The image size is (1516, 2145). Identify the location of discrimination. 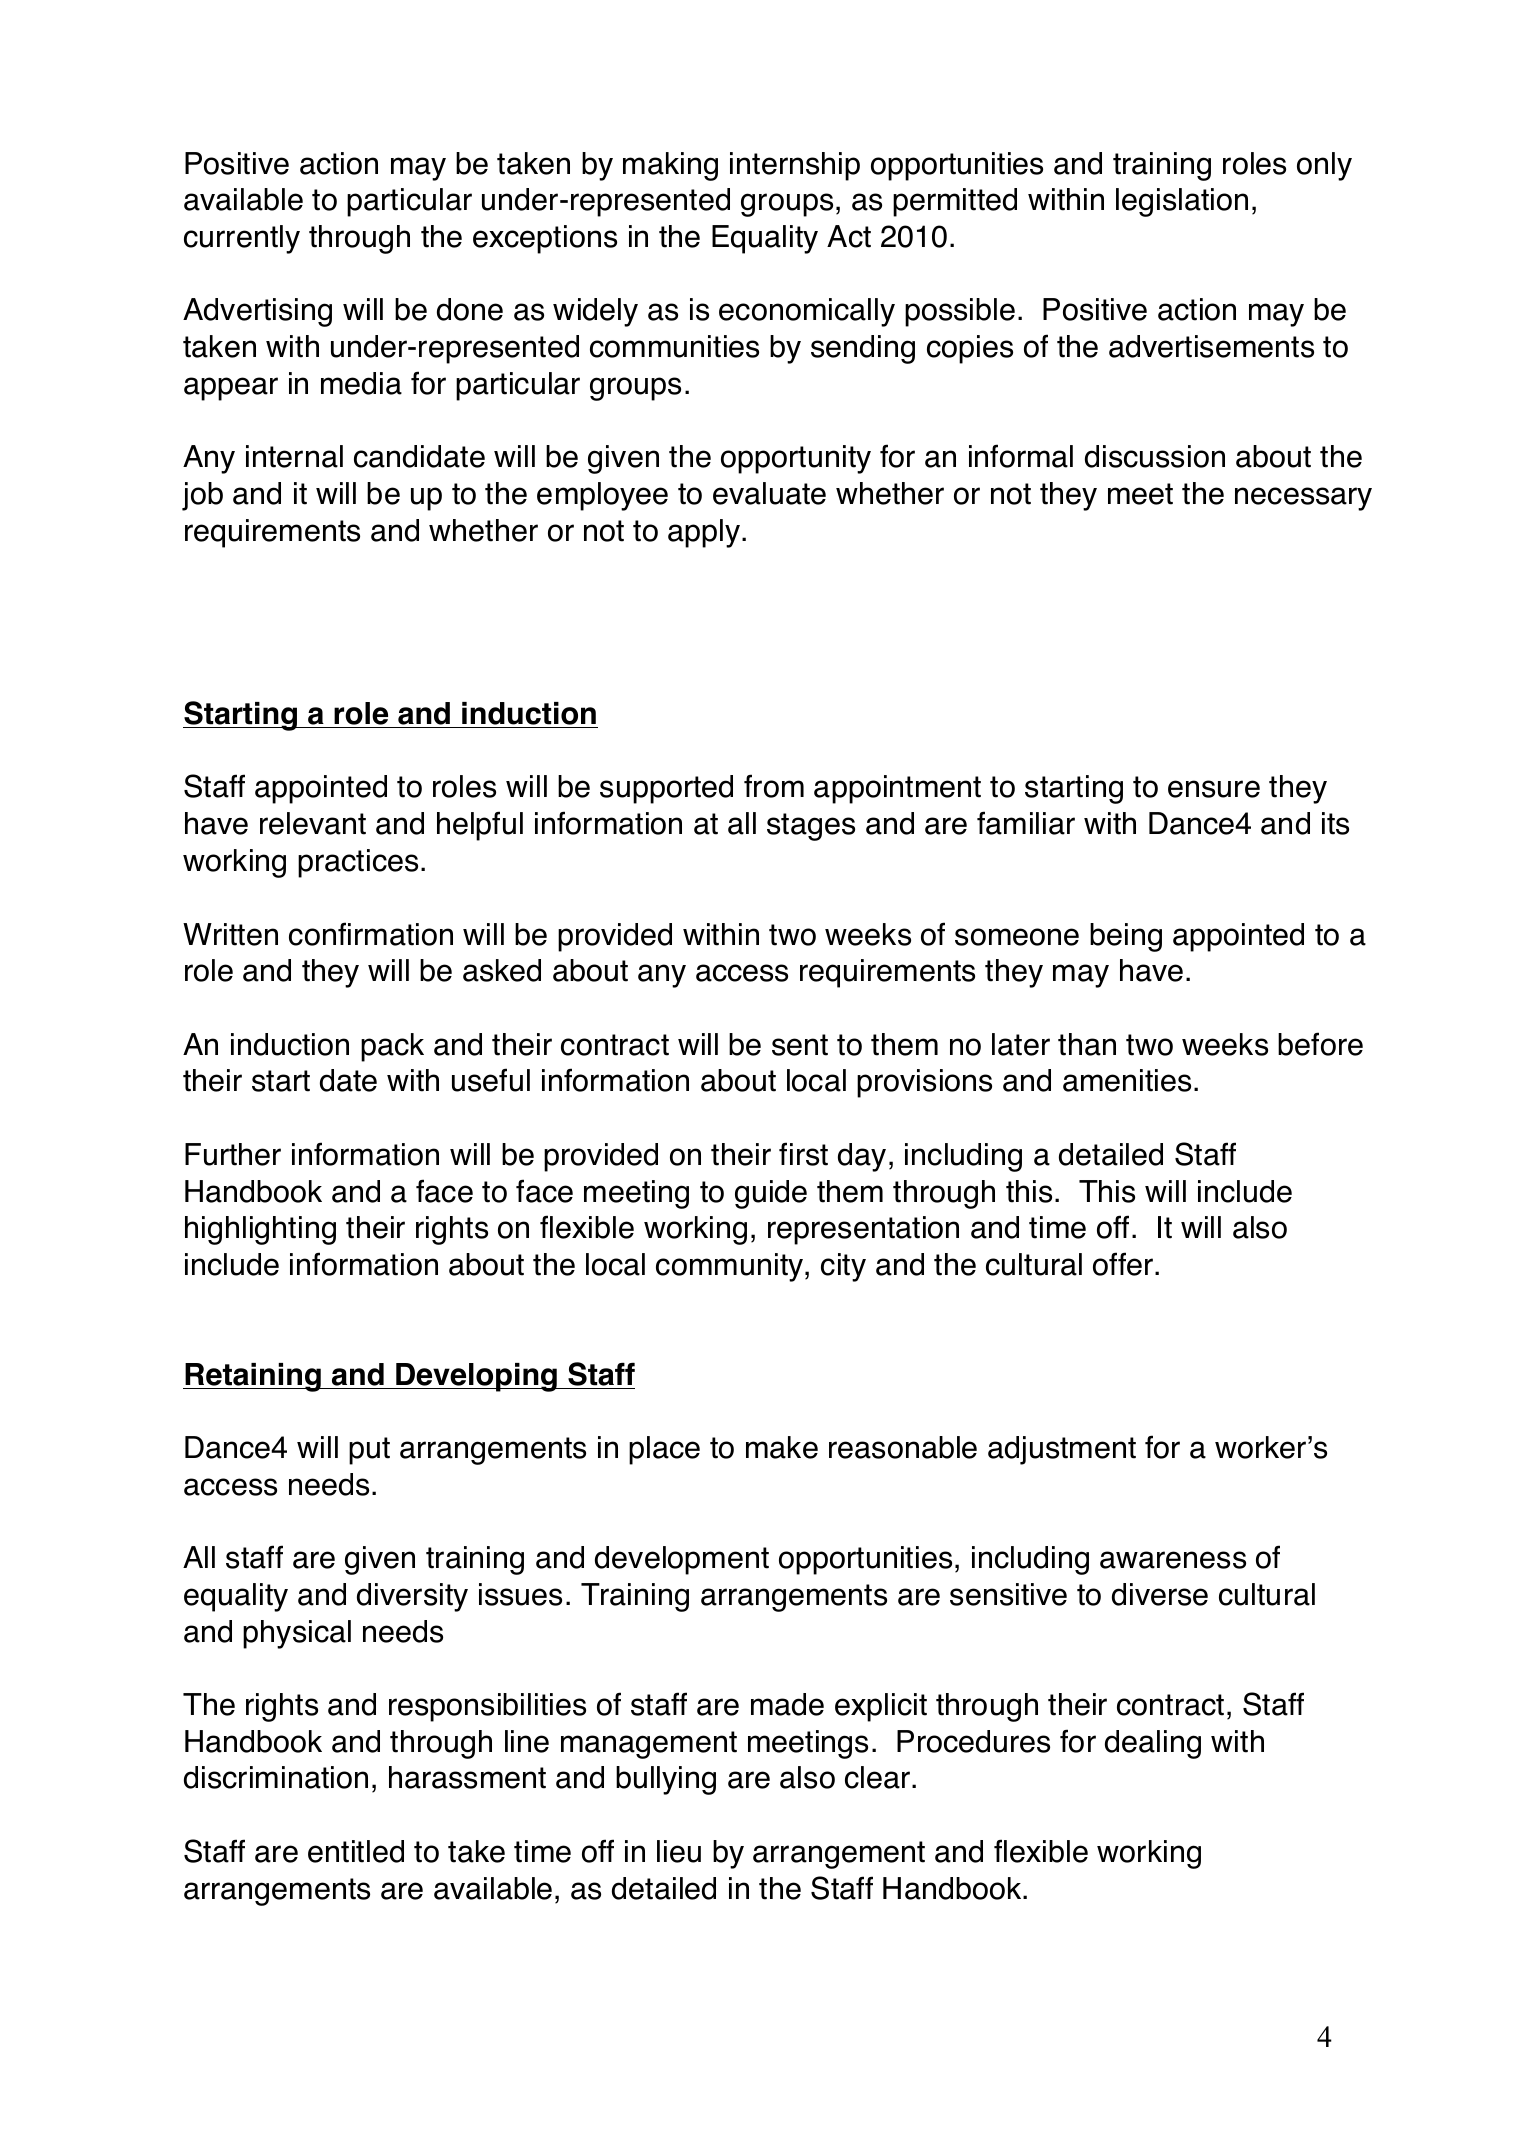
(276, 1777).
